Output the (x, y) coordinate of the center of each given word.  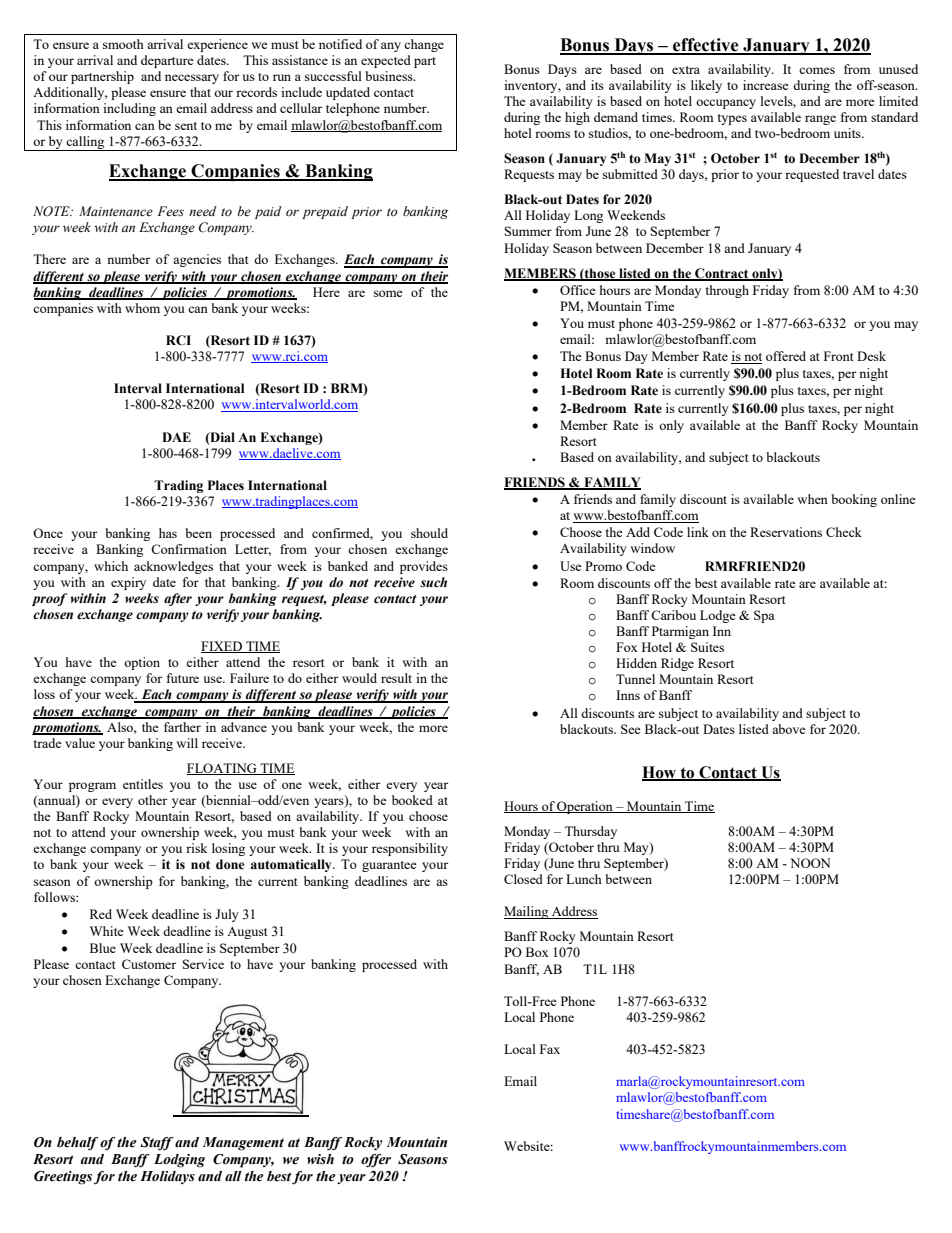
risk (196, 848)
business (390, 76)
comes (817, 70)
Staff (156, 1144)
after (178, 599)
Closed (523, 879)
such (433, 582)
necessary (192, 79)
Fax (550, 1049)
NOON (810, 863)
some (388, 293)
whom (142, 308)
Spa (764, 616)
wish (320, 1159)
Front (838, 356)
